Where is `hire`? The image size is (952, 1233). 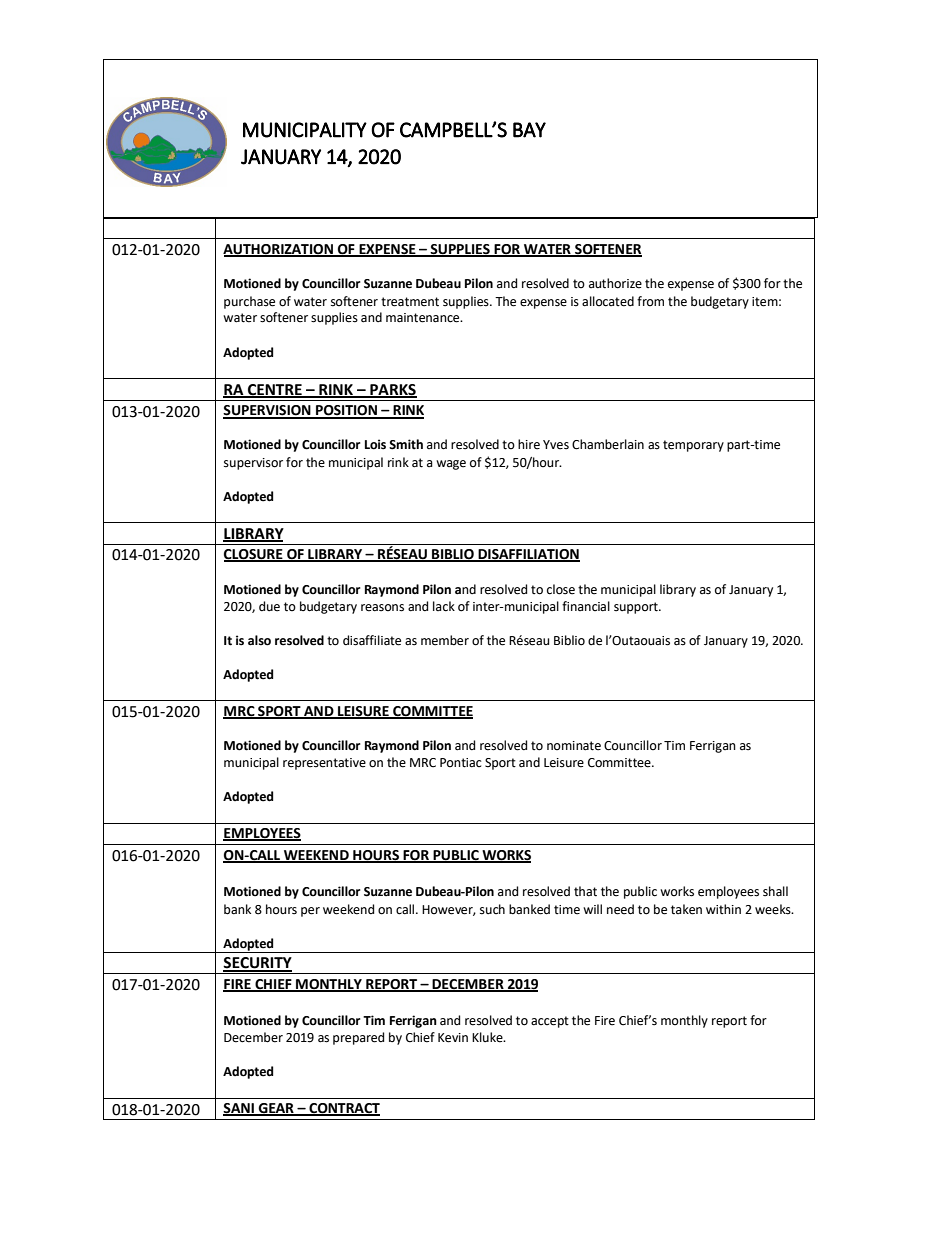 hire is located at coordinates (529, 444).
